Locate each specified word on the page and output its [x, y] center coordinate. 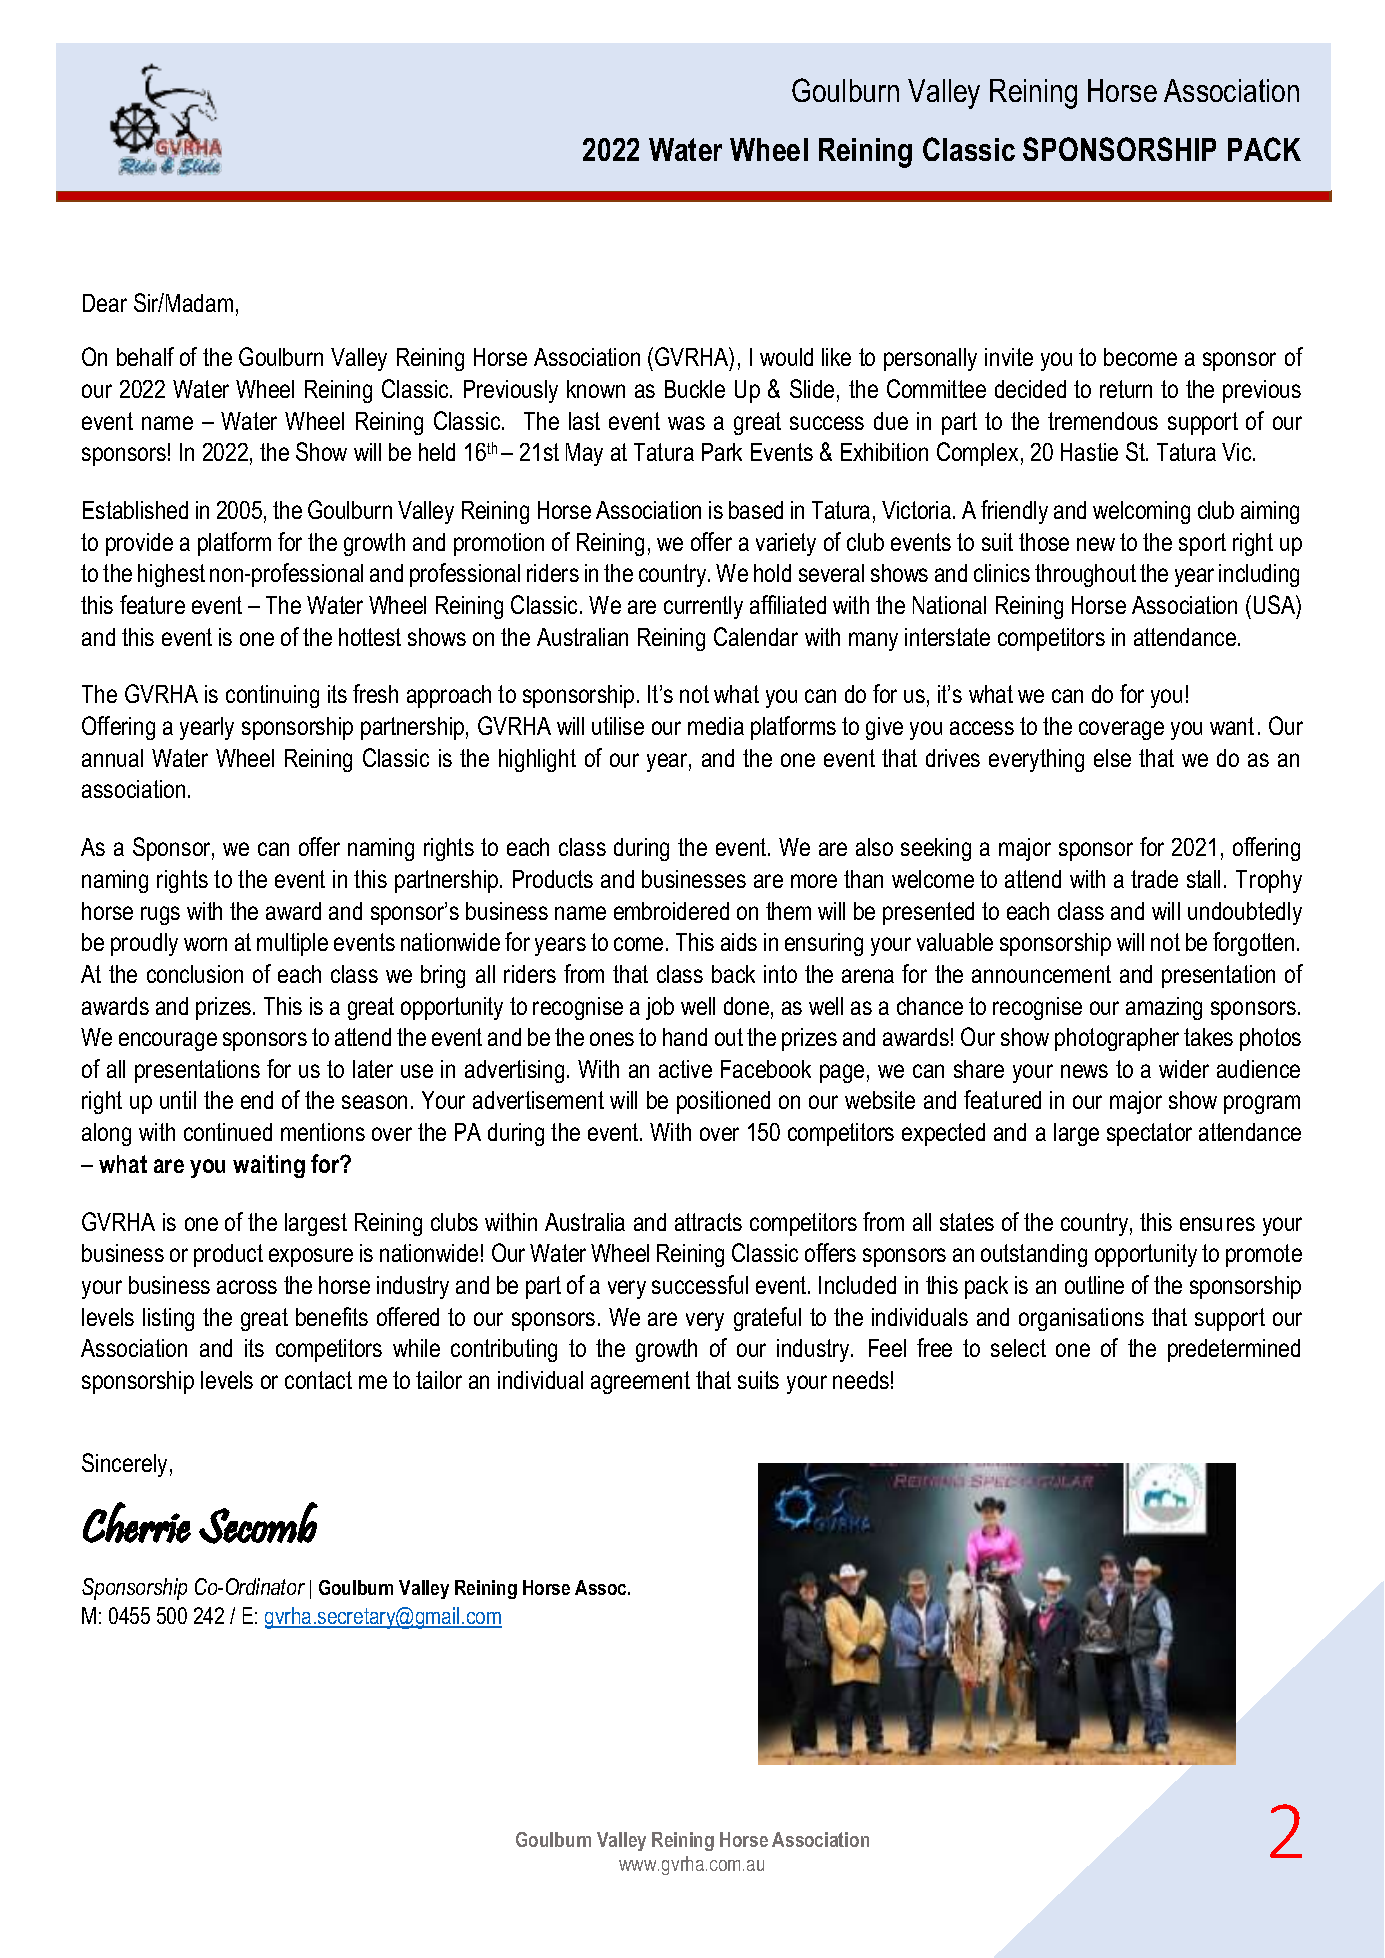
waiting [269, 1166]
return [1126, 389]
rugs [160, 915]
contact [318, 1380]
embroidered [671, 911]
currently [703, 607]
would [786, 357]
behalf [145, 356]
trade [1154, 879]
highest [171, 575]
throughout [1085, 575]
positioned [723, 1102]
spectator [1149, 1134]
